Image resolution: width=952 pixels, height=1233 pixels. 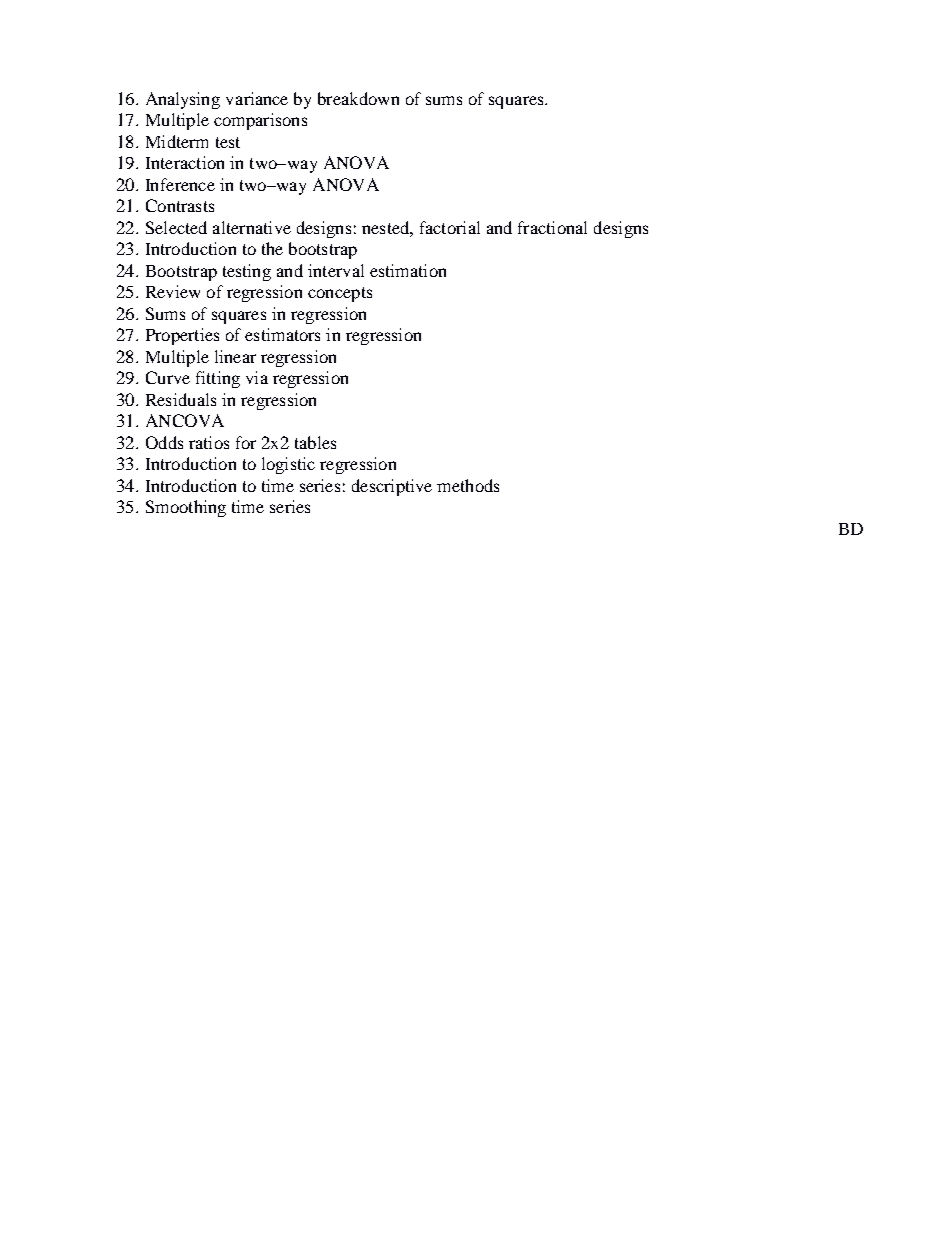 What do you see at coordinates (450, 227) in the page?
I see `factorial` at bounding box center [450, 227].
